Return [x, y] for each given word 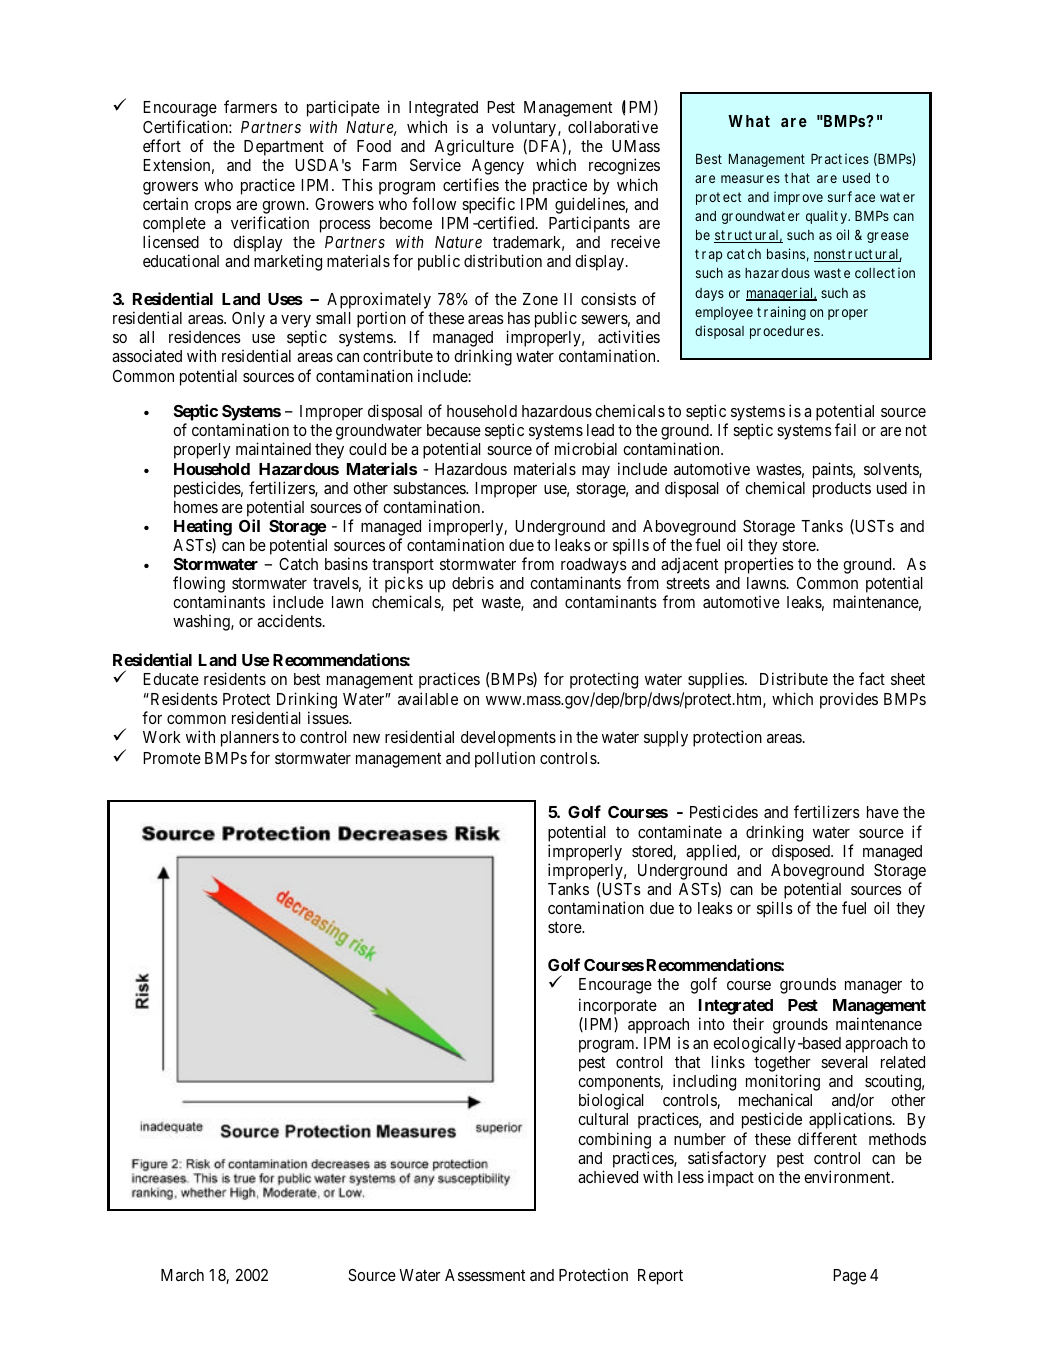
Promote [172, 758]
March [182, 1275]
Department [284, 148]
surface [851, 196]
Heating [203, 527]
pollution [505, 759]
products [842, 490]
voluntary [524, 130]
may [596, 472]
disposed [802, 852]
